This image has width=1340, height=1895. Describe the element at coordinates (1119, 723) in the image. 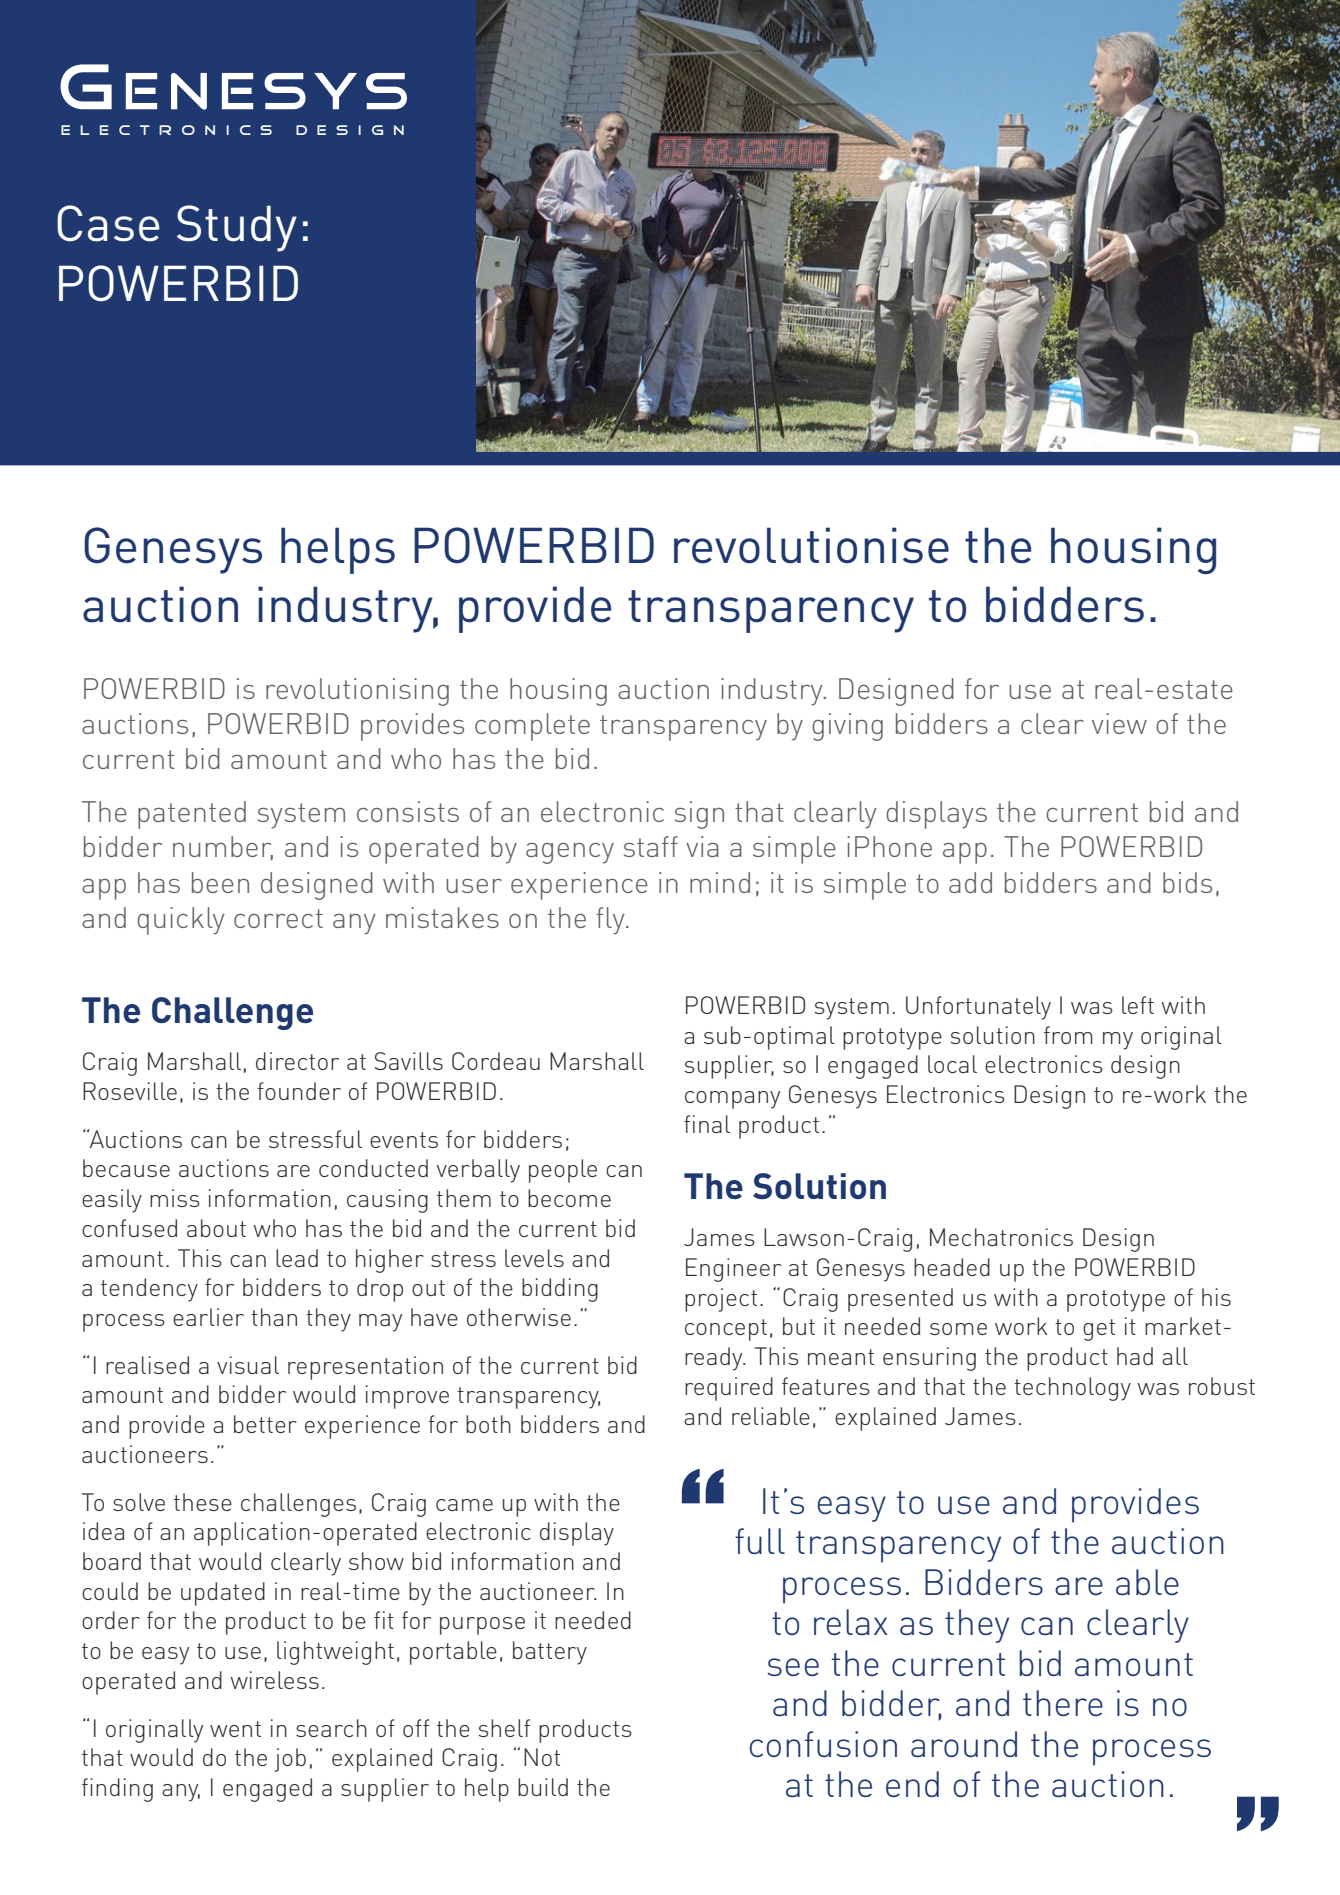

I see `view` at that location.
